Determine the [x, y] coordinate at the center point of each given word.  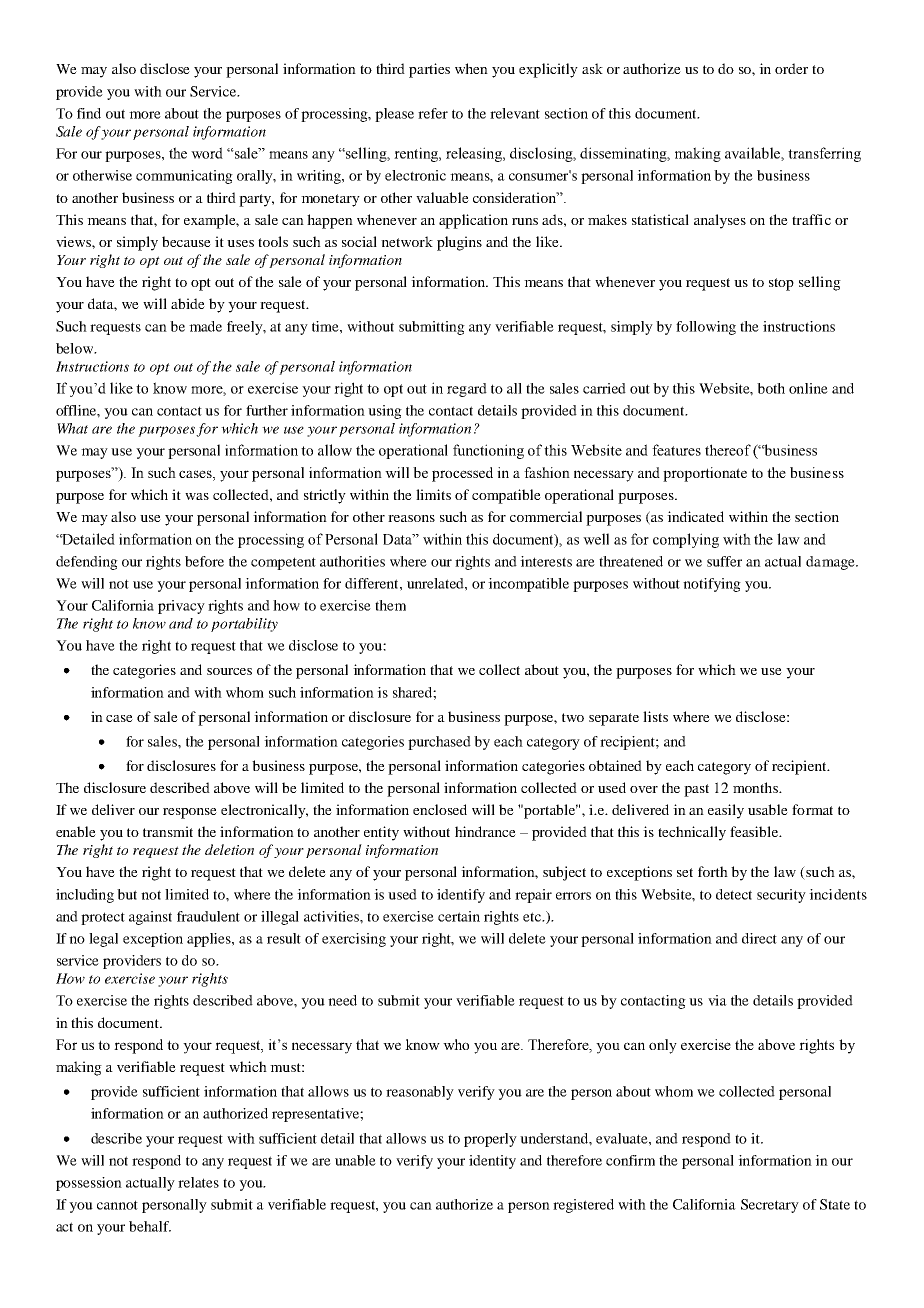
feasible [755, 831]
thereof [728, 450]
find [89, 113]
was [197, 496]
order [791, 68]
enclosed [440, 809]
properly [490, 1140]
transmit [168, 831]
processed [462, 474]
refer [433, 113]
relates [198, 1182]
